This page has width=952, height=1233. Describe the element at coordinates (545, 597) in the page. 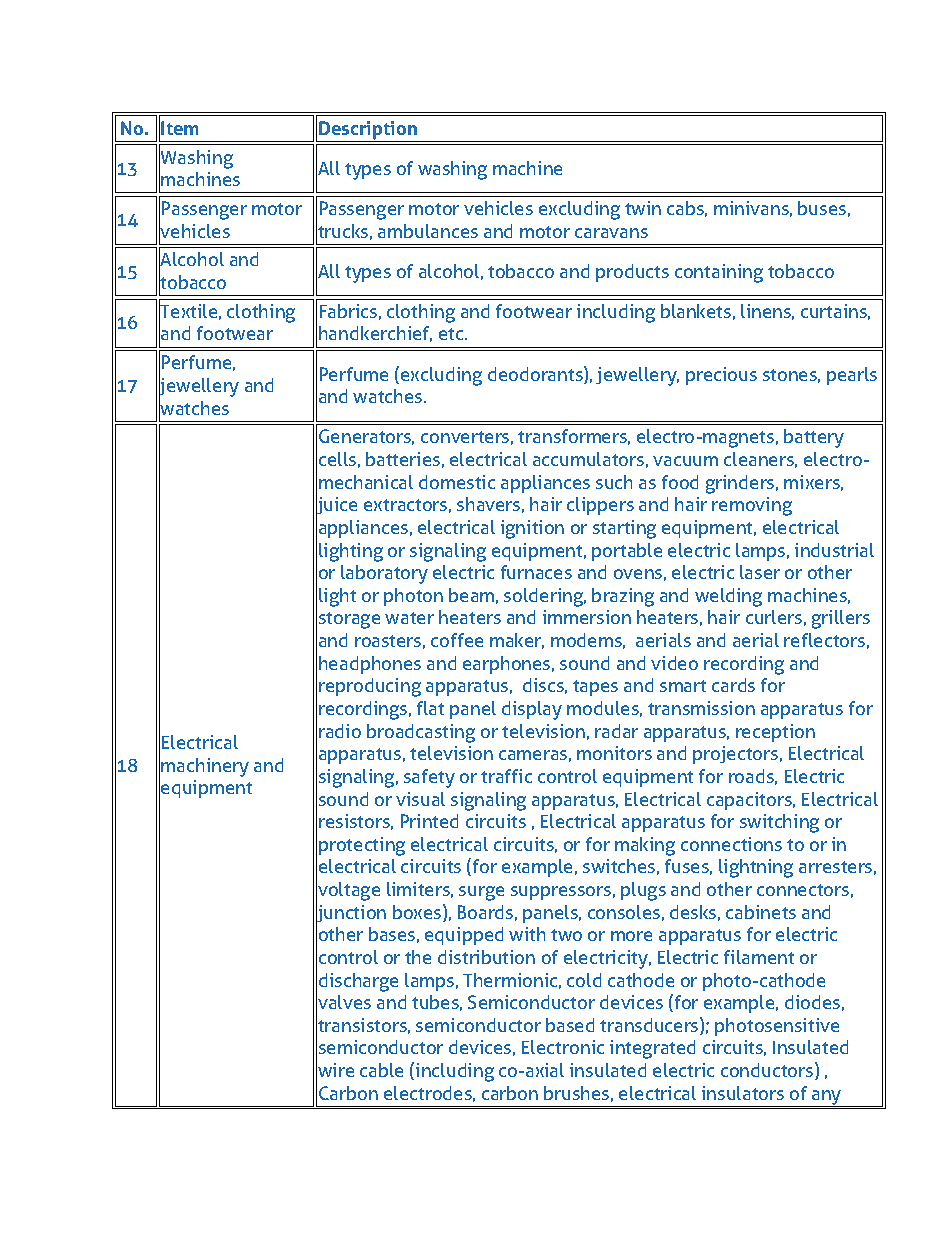

I see `soldering` at that location.
